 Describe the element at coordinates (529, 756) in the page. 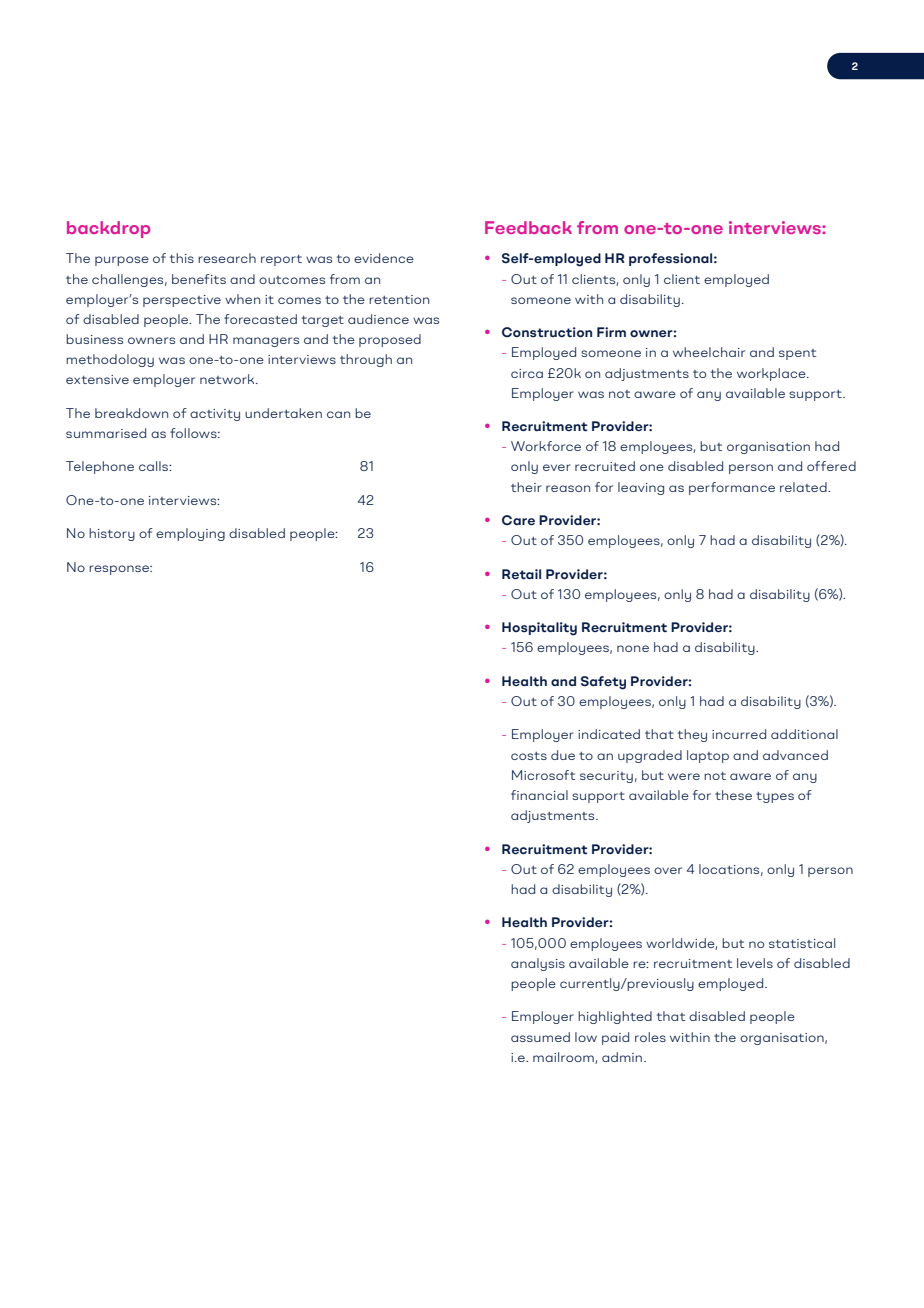

I see `costs` at that location.
